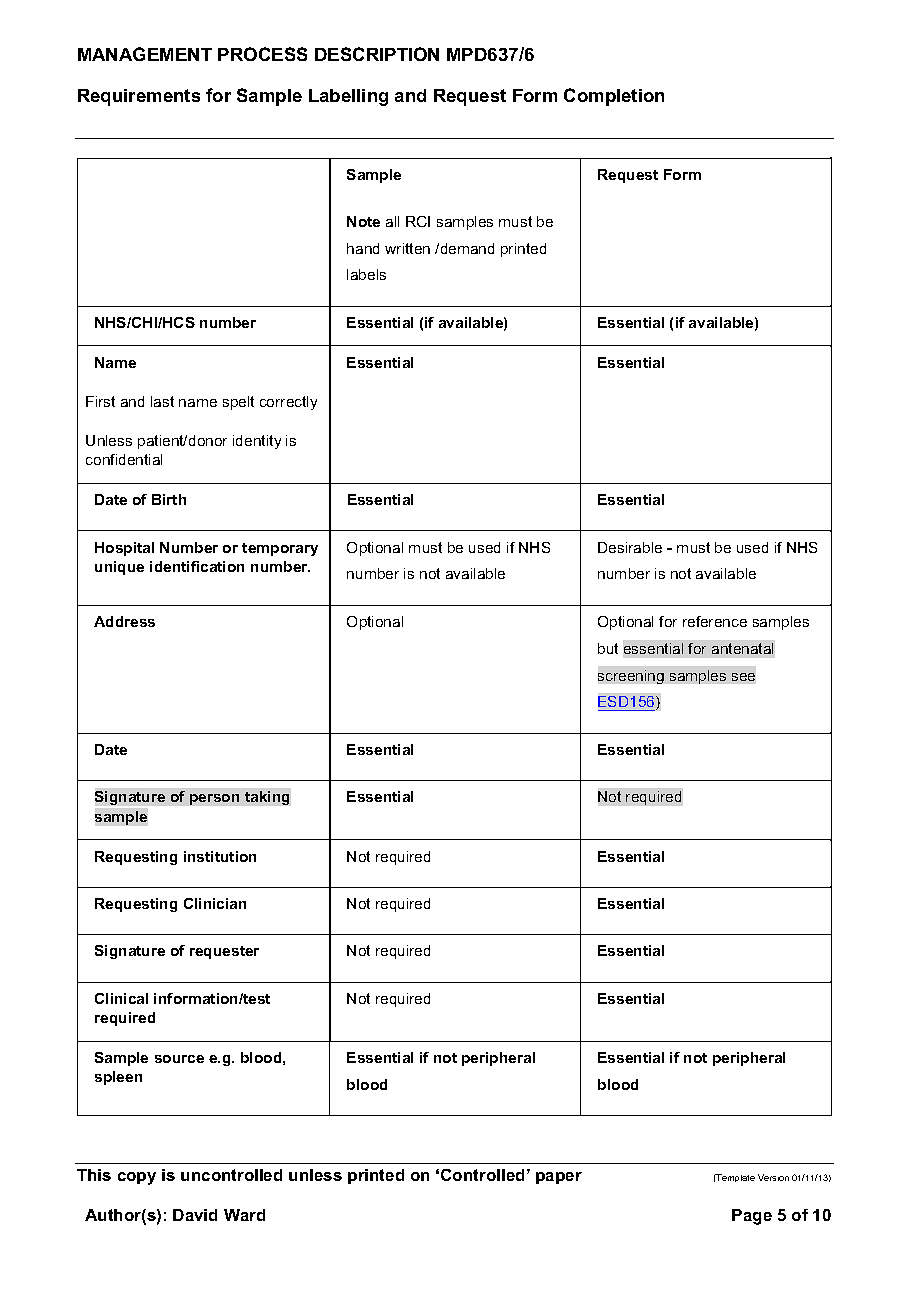  I want to click on Requirements, so click(139, 97).
